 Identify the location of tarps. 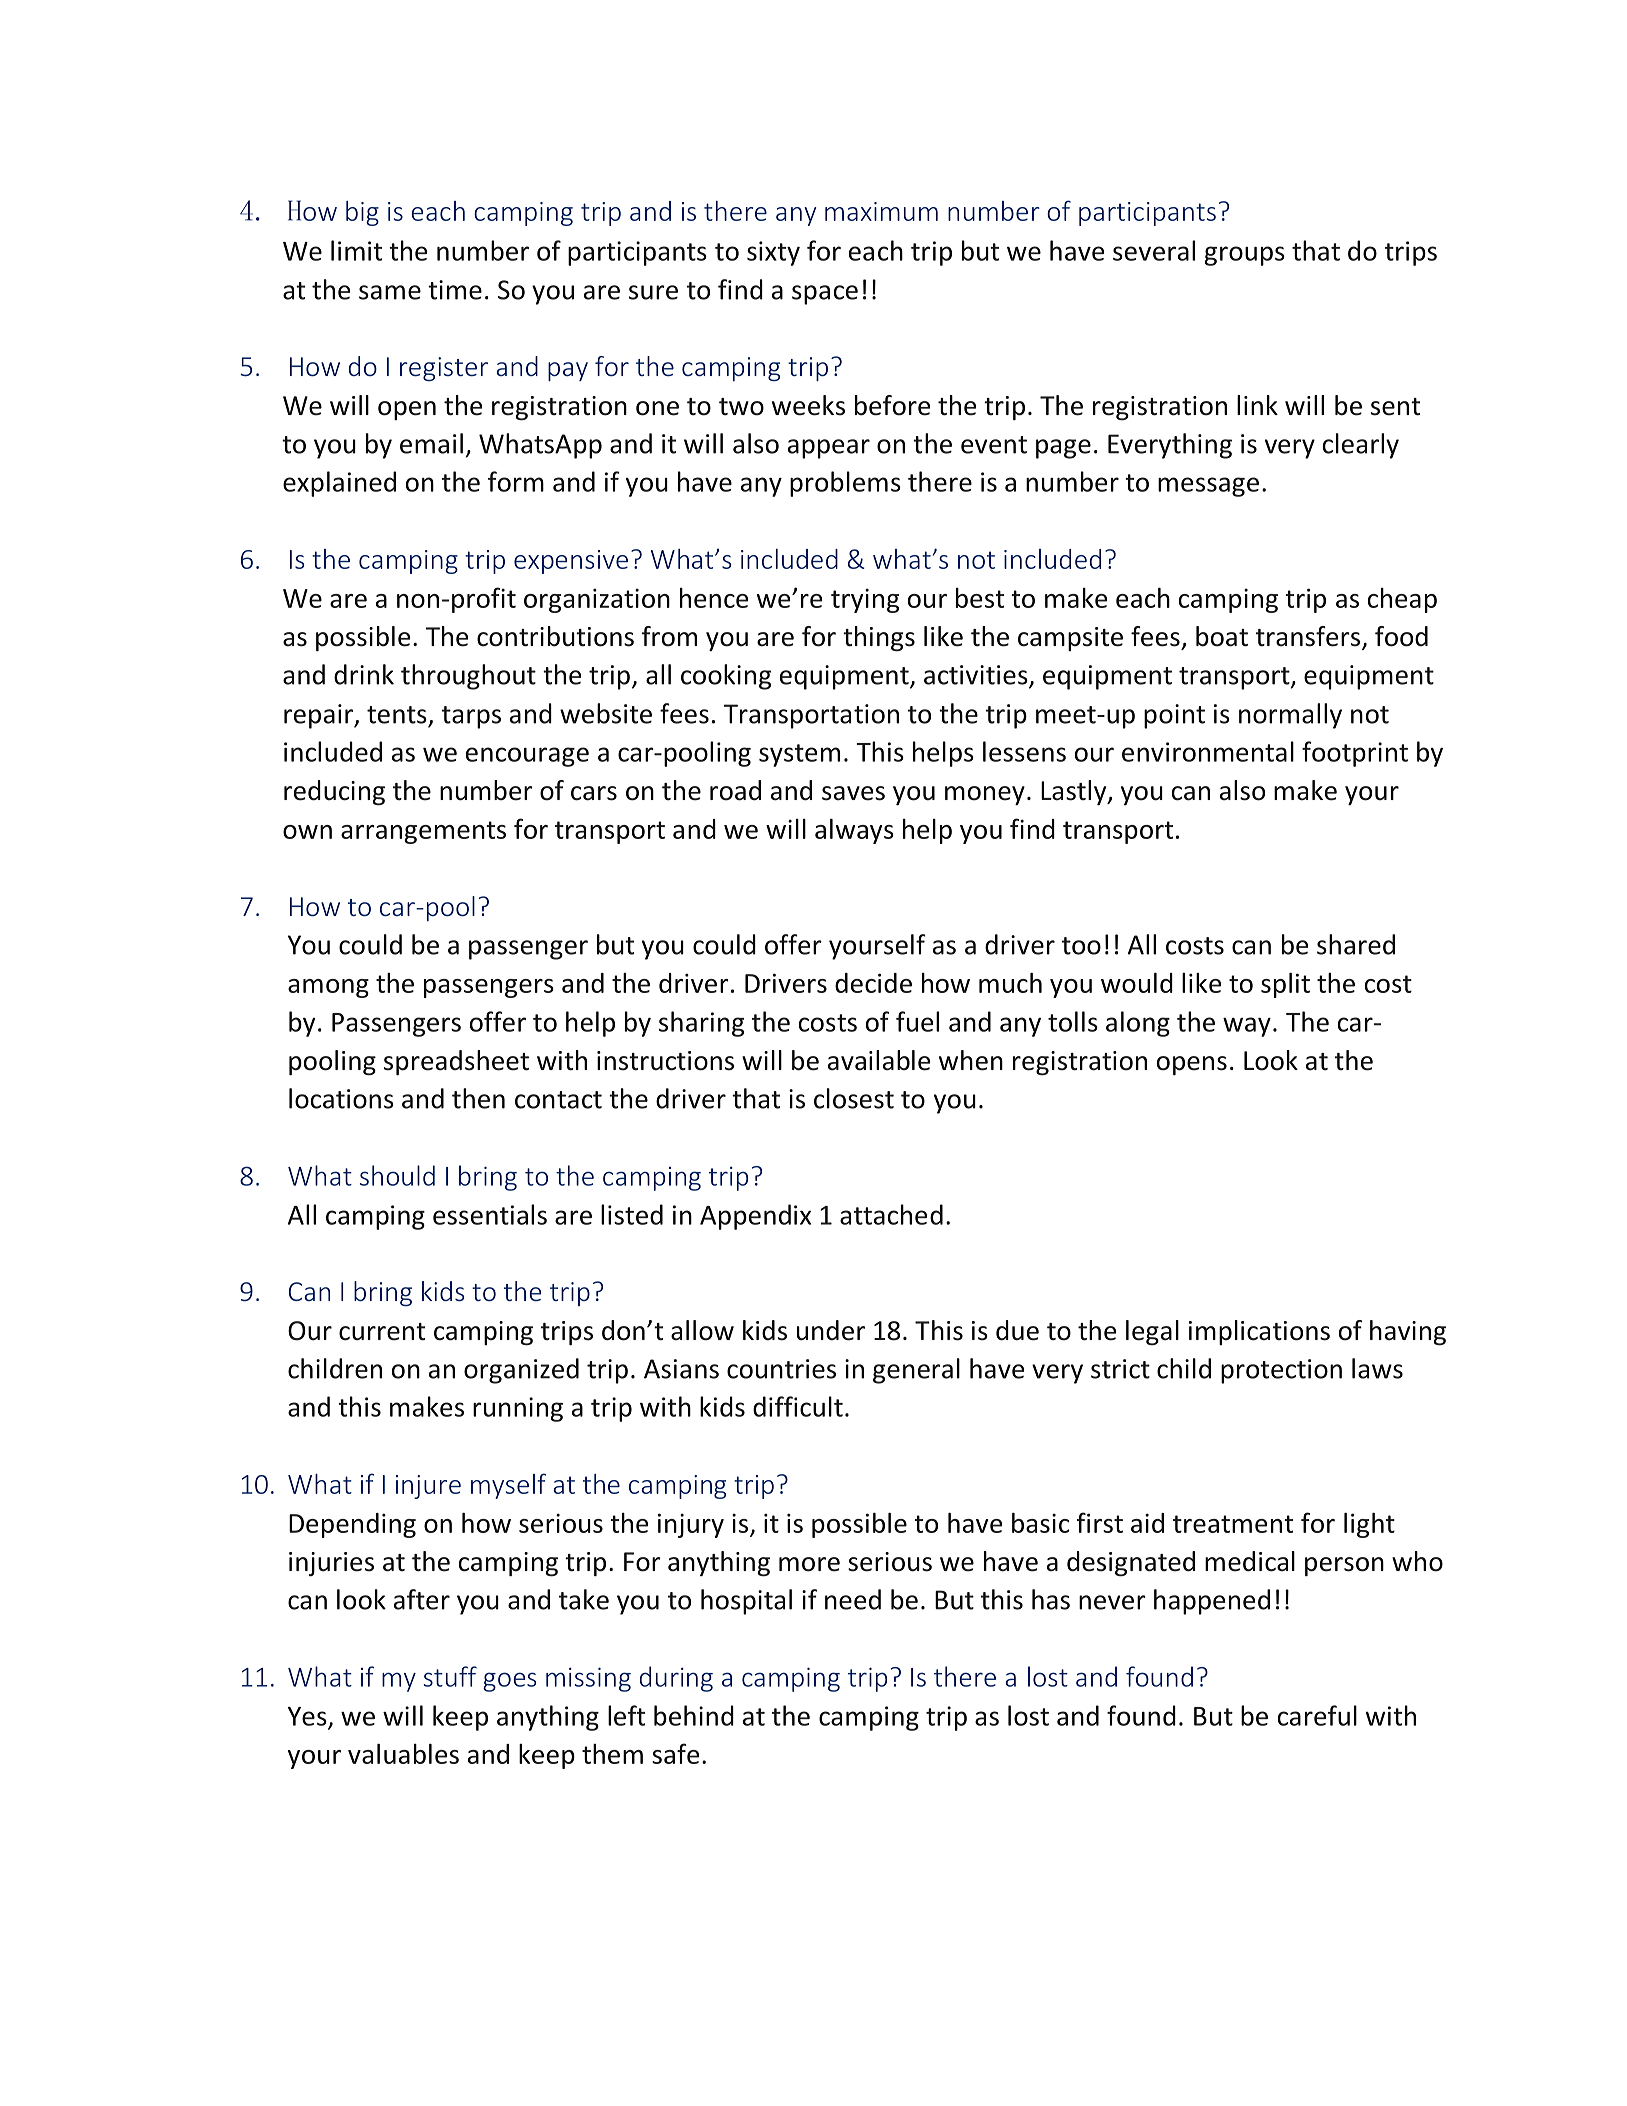
(471, 717).
